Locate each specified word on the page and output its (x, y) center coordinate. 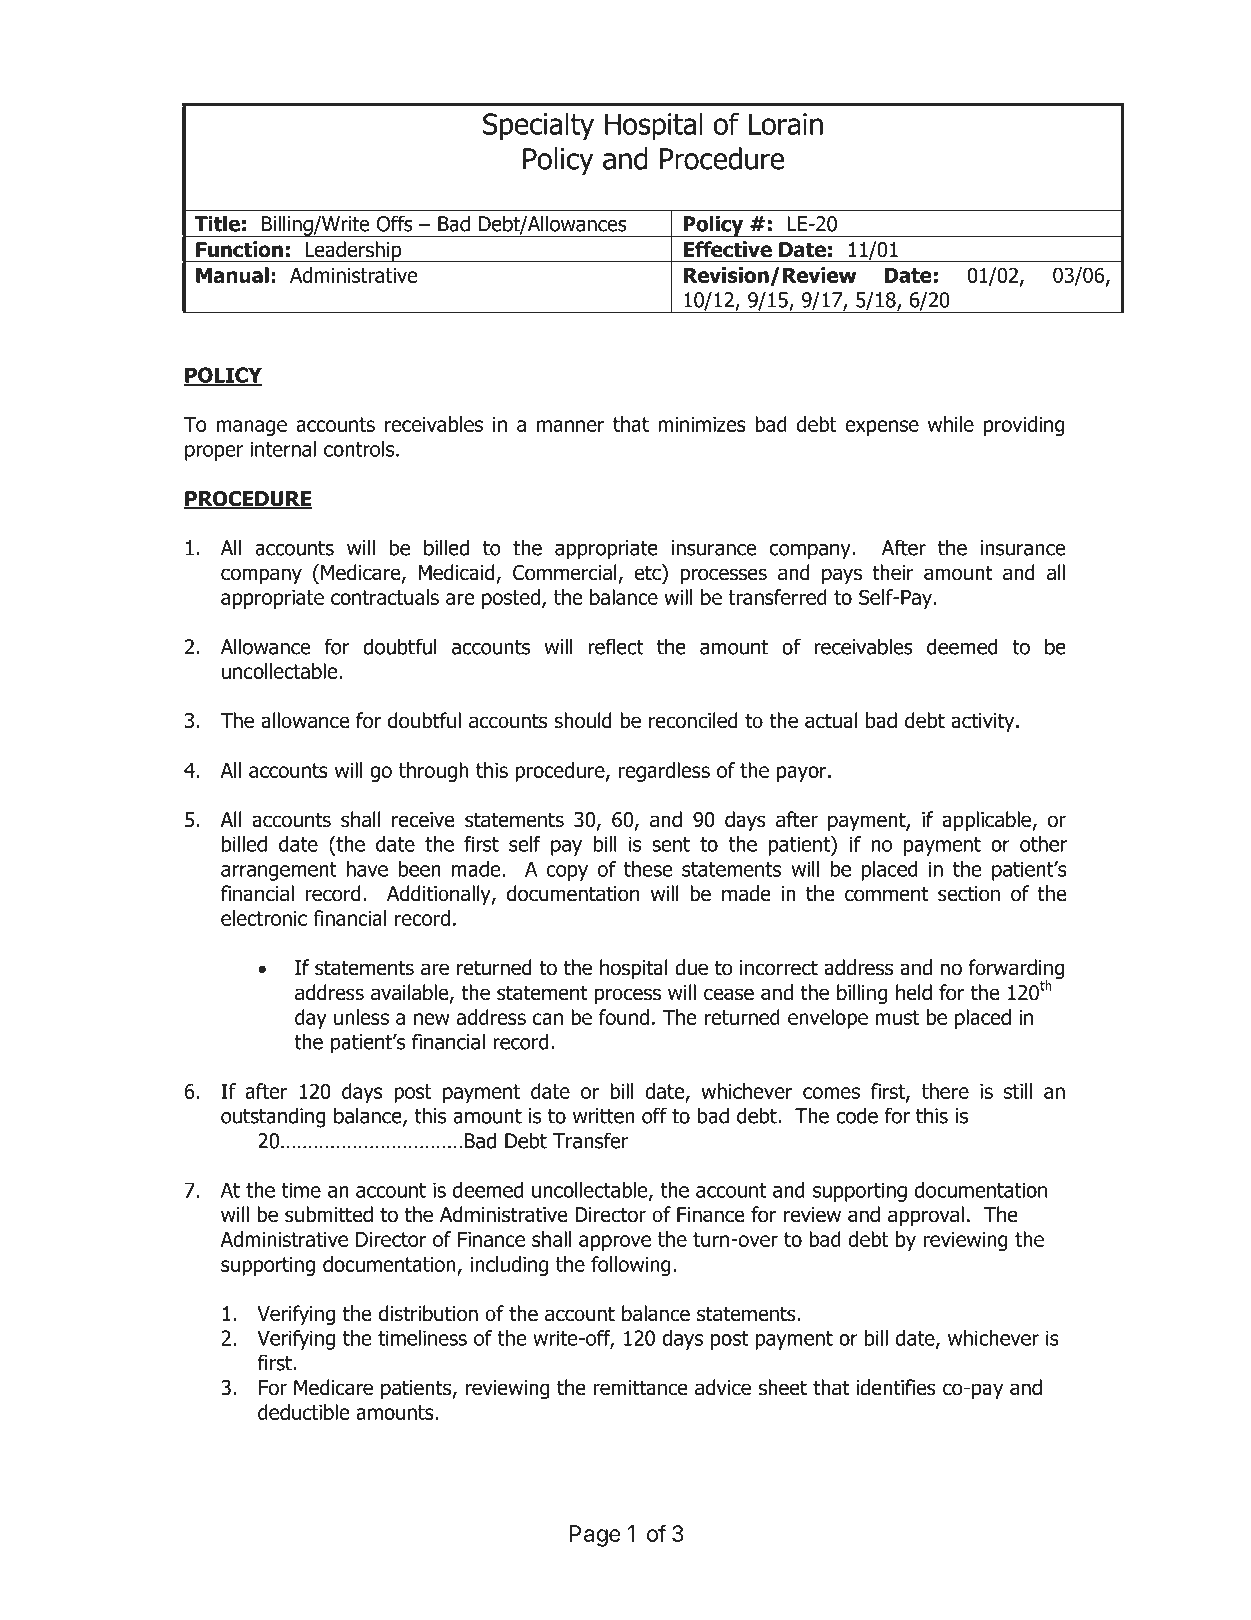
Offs (395, 223)
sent (671, 844)
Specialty (538, 126)
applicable (987, 821)
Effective (728, 249)
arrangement (279, 871)
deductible (303, 1412)
